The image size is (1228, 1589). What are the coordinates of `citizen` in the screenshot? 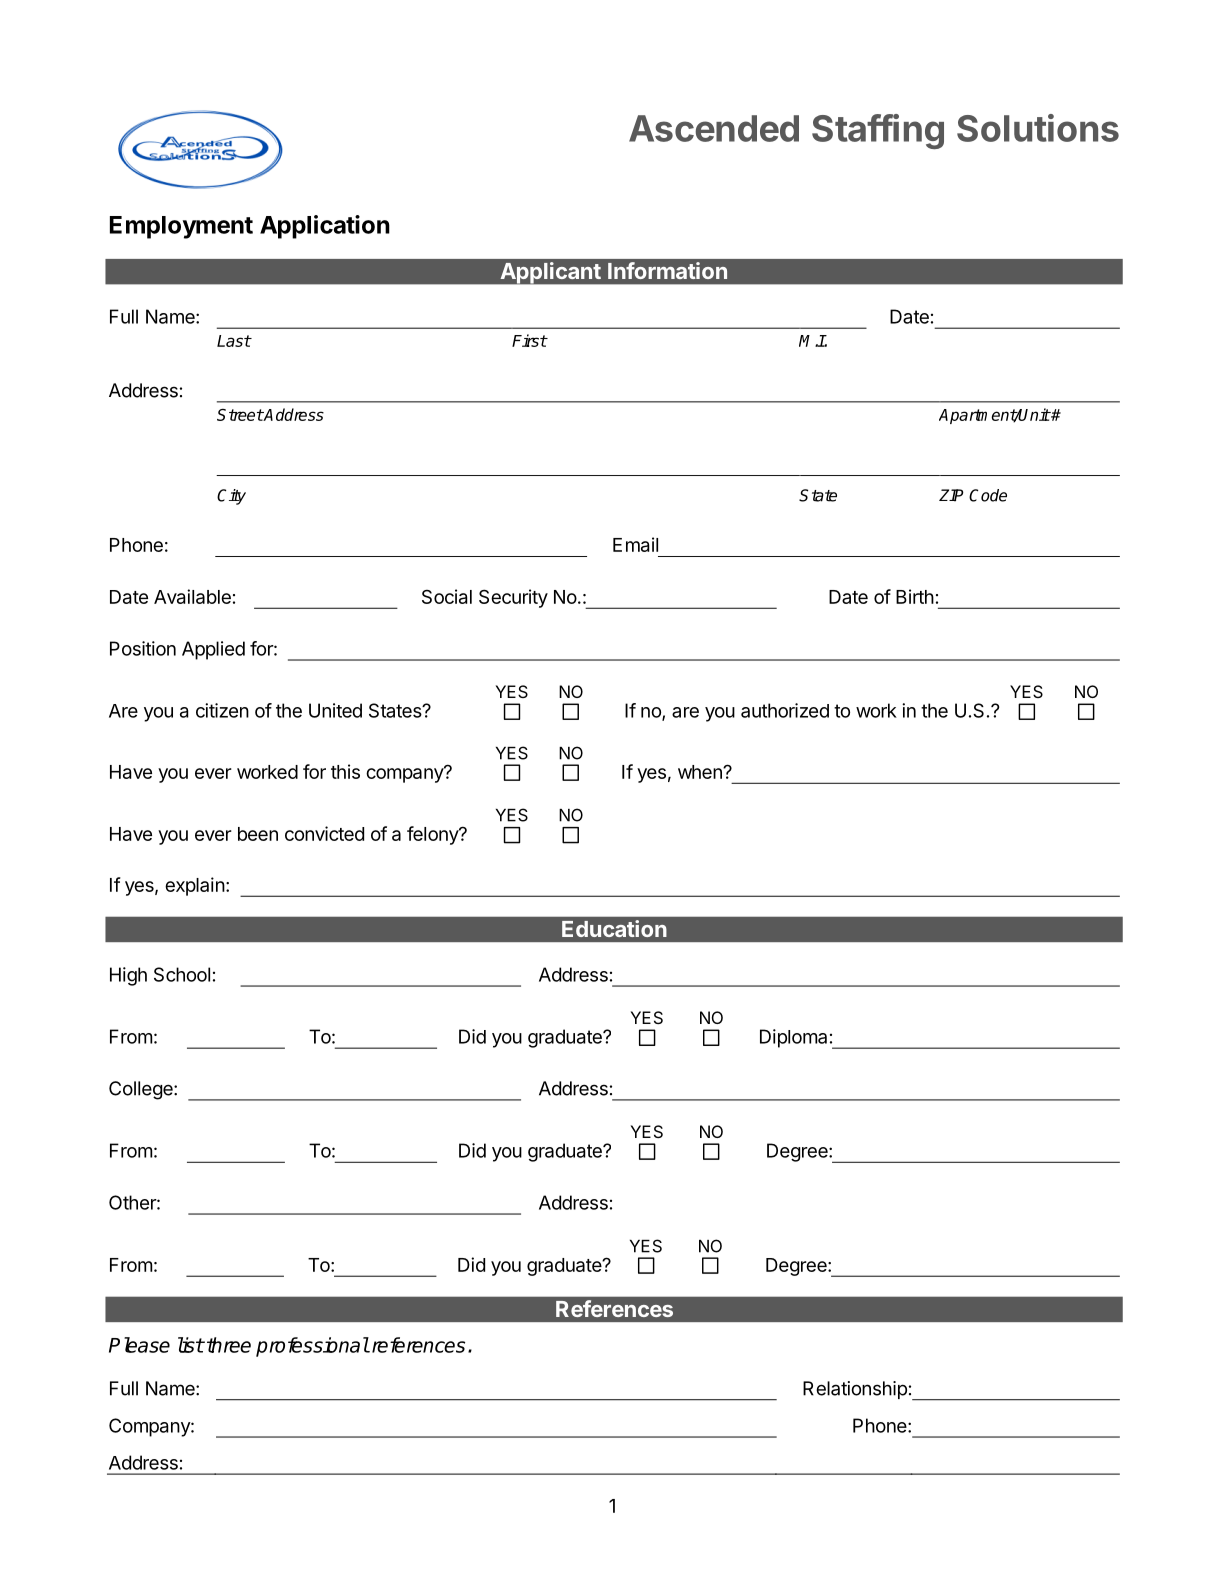 It's located at (222, 710).
